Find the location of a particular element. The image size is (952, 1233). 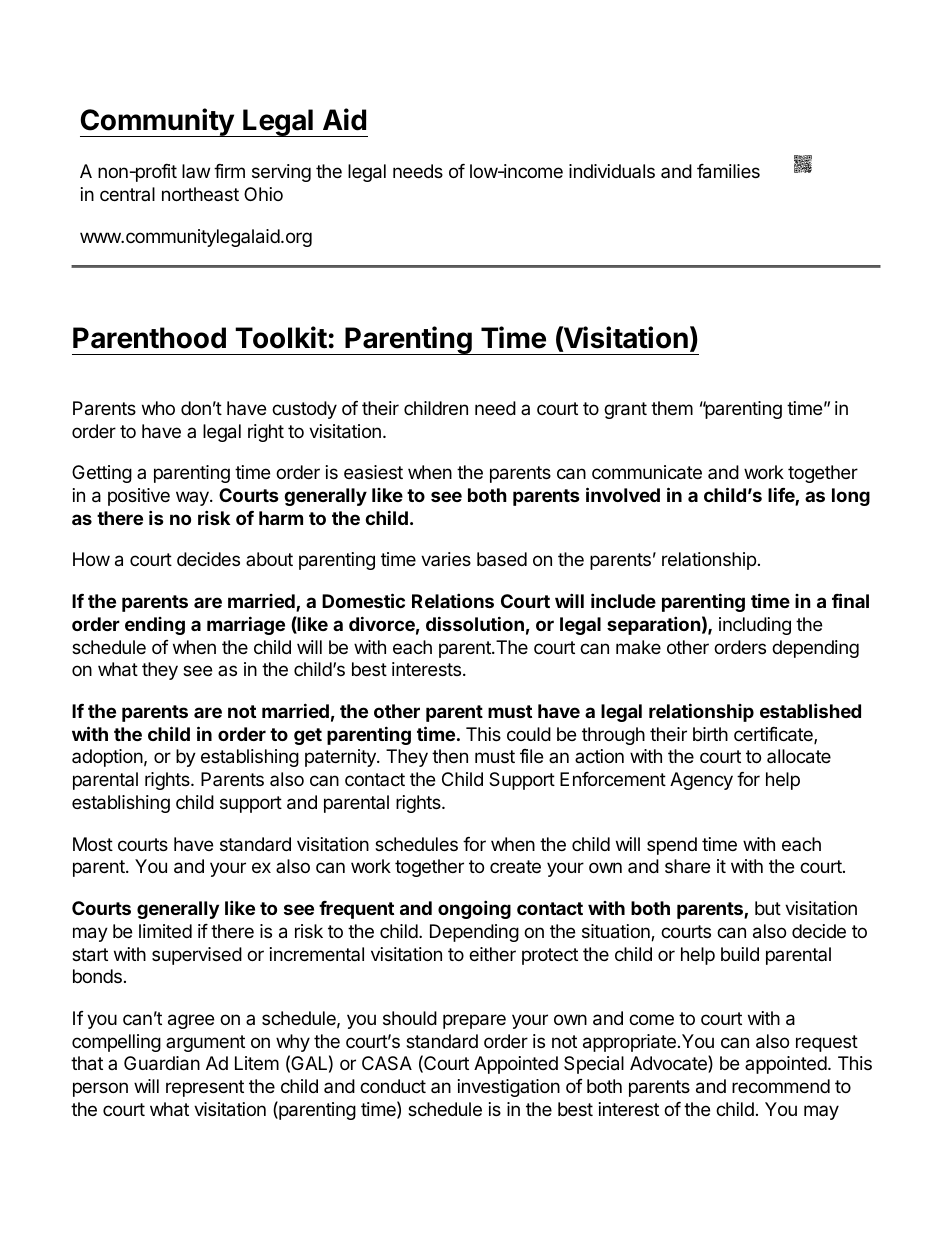

then is located at coordinates (450, 756).
